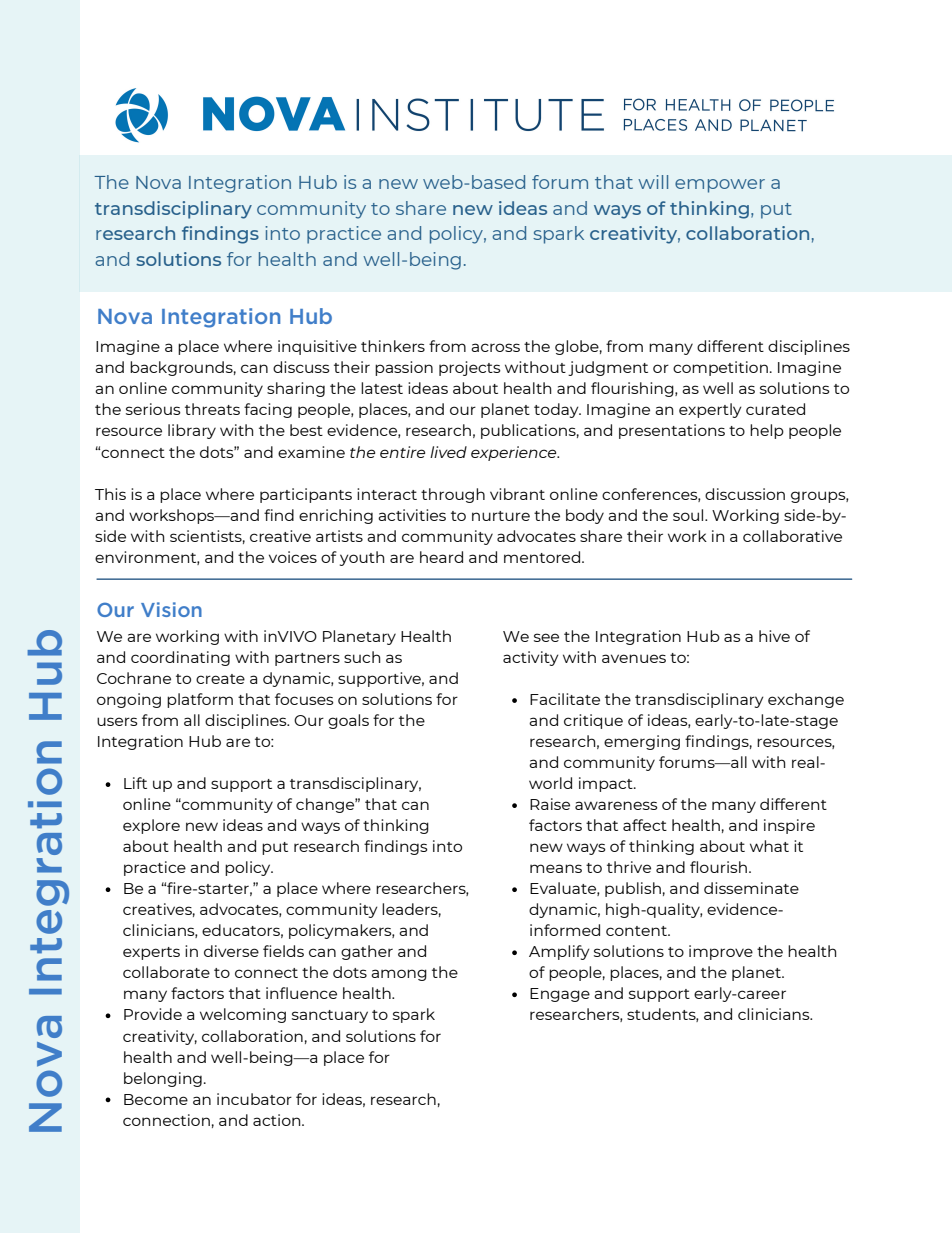 This screenshot has width=952, height=1233. I want to click on hive, so click(774, 636).
